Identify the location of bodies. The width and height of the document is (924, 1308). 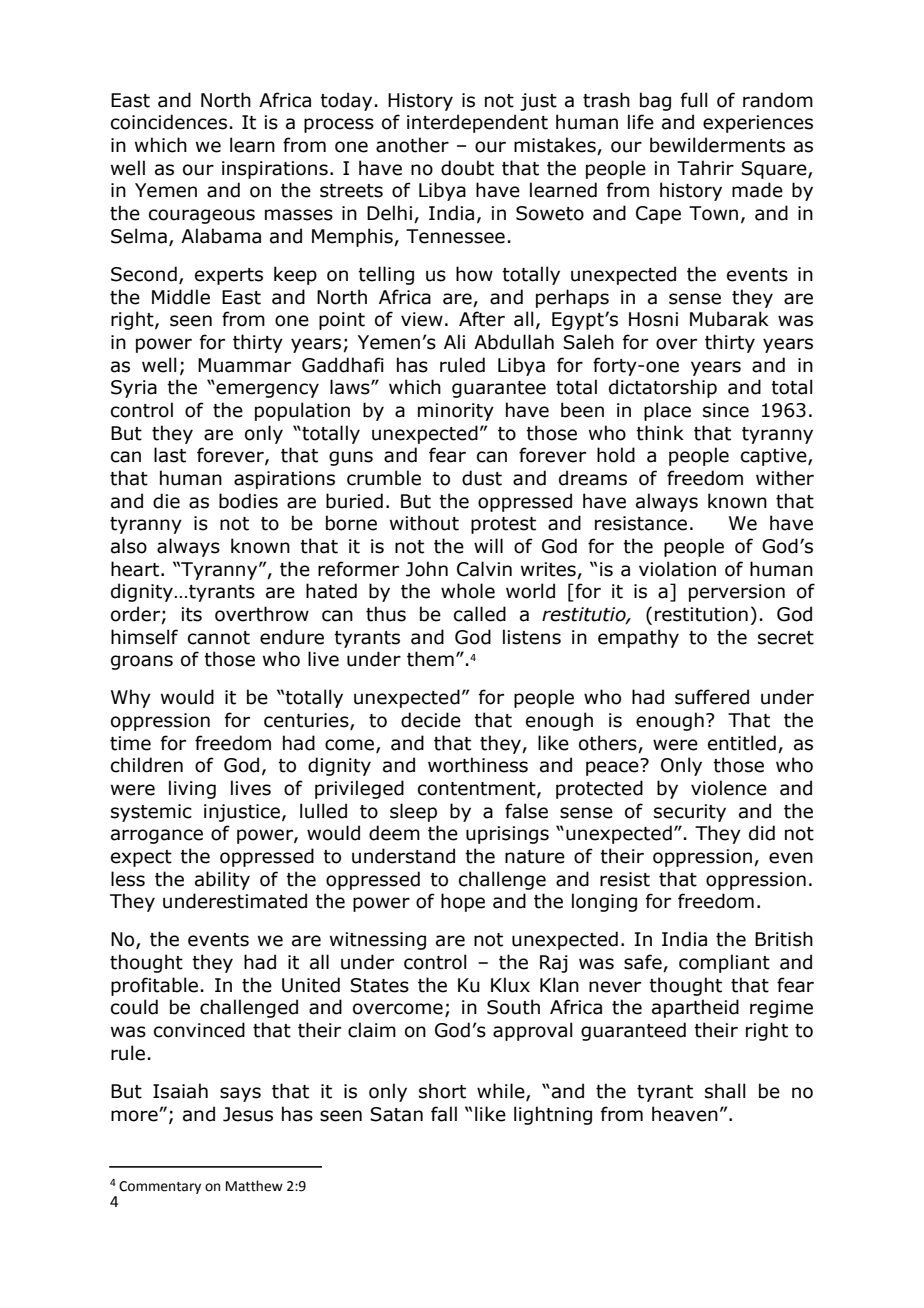
(248, 501).
